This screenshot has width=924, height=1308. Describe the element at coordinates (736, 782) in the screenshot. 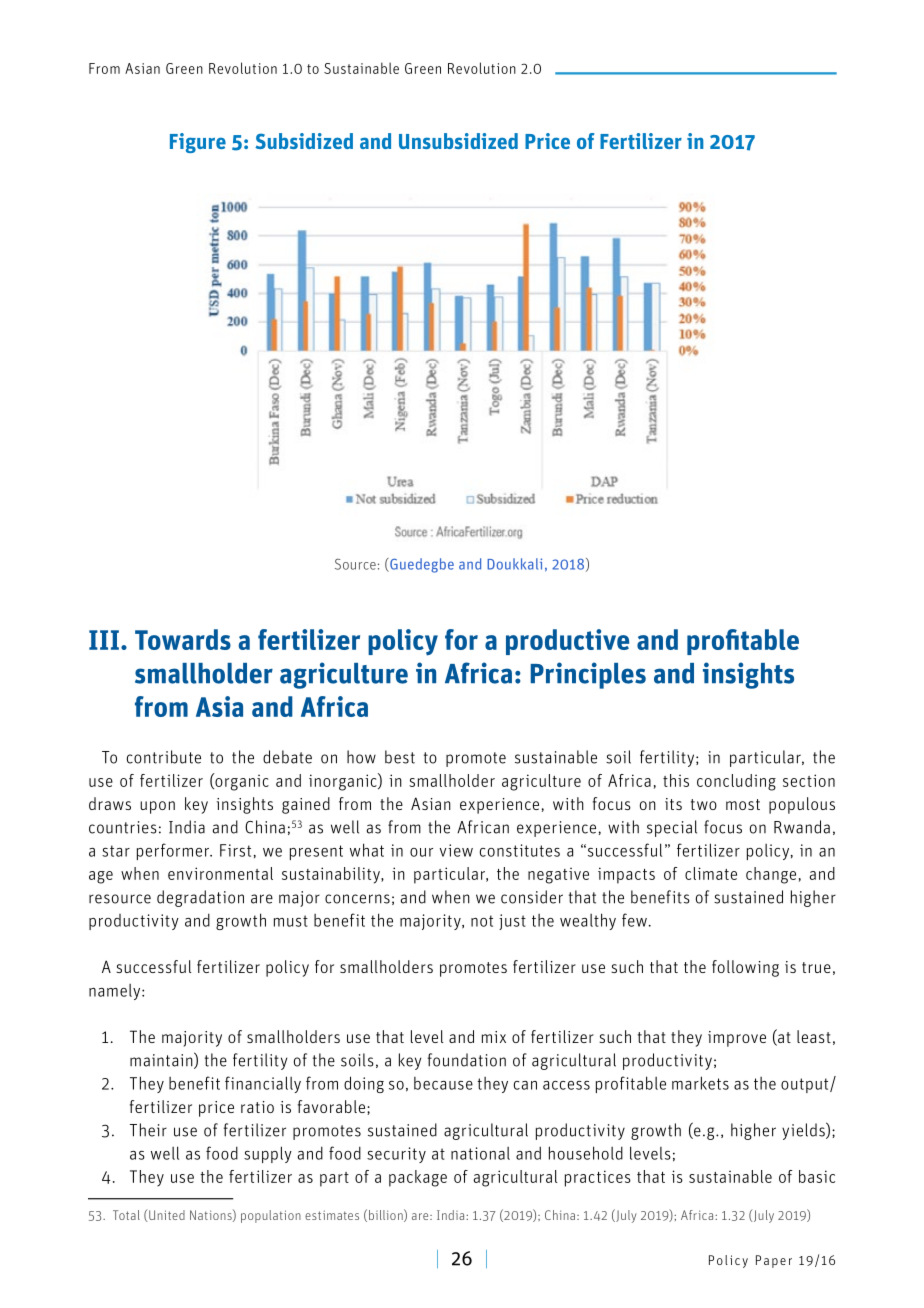

I see `concluding` at that location.
